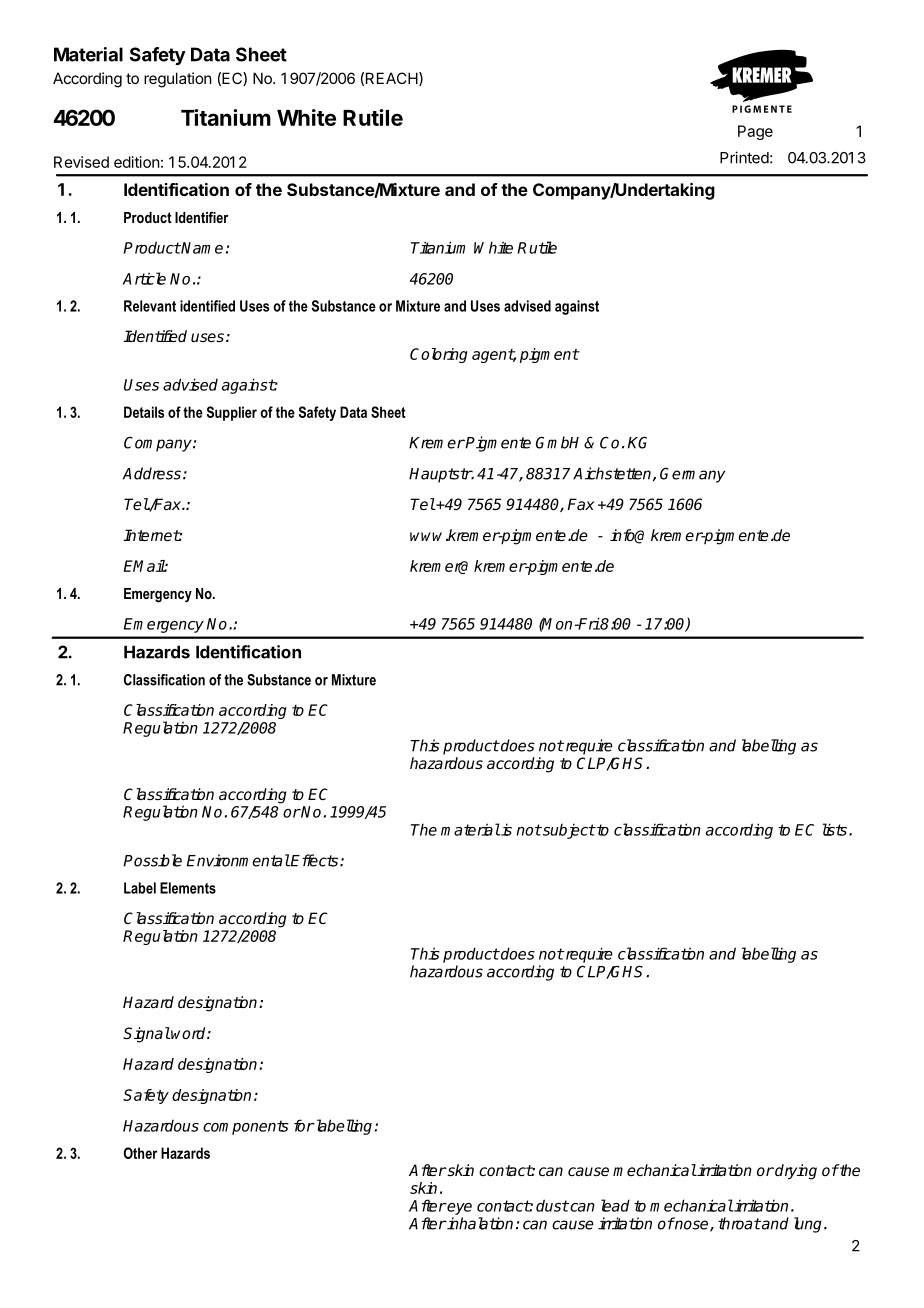 This document has width=924, height=1308. Describe the element at coordinates (140, 1153) in the document. I see `Other` at that location.
